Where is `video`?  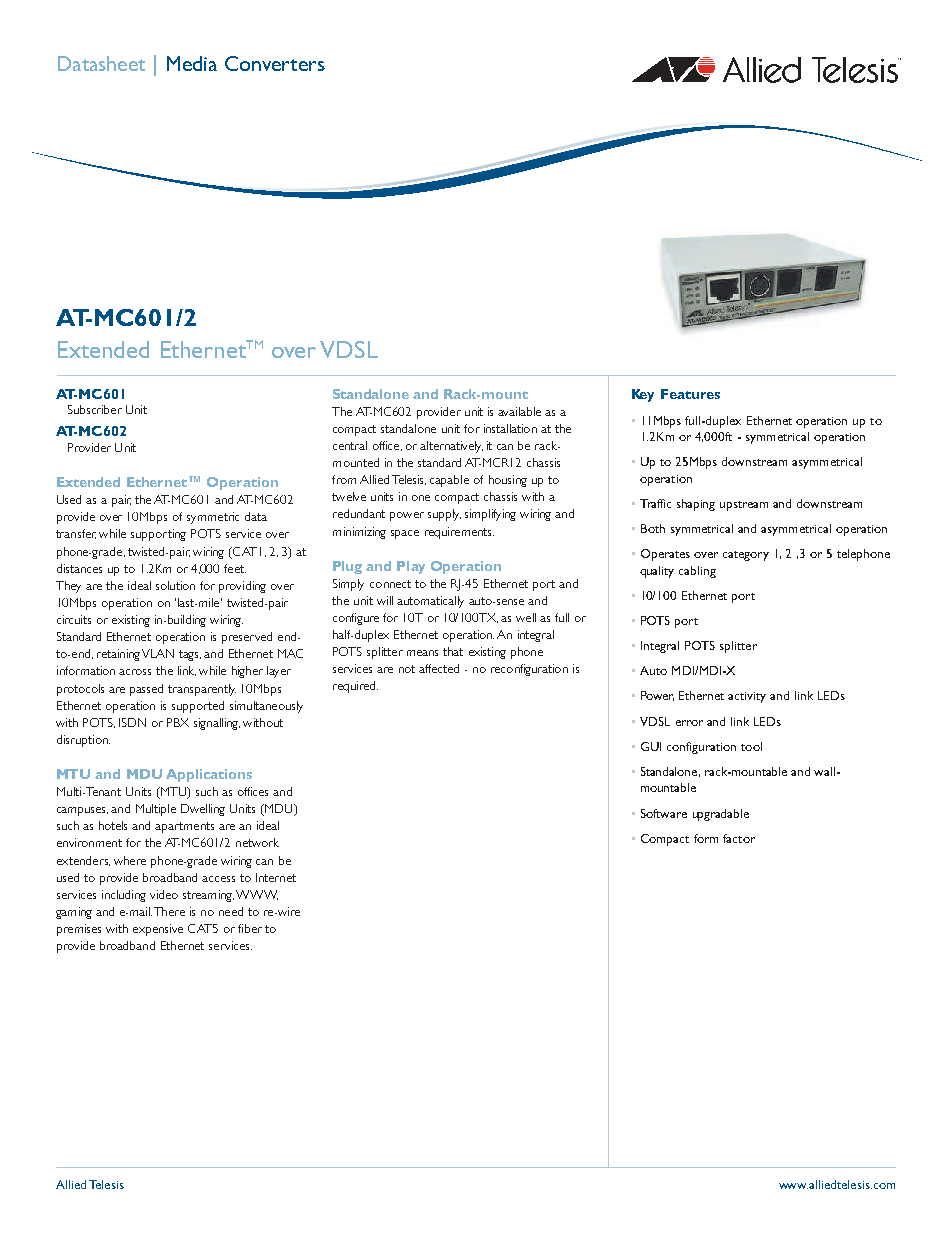 video is located at coordinates (164, 894).
